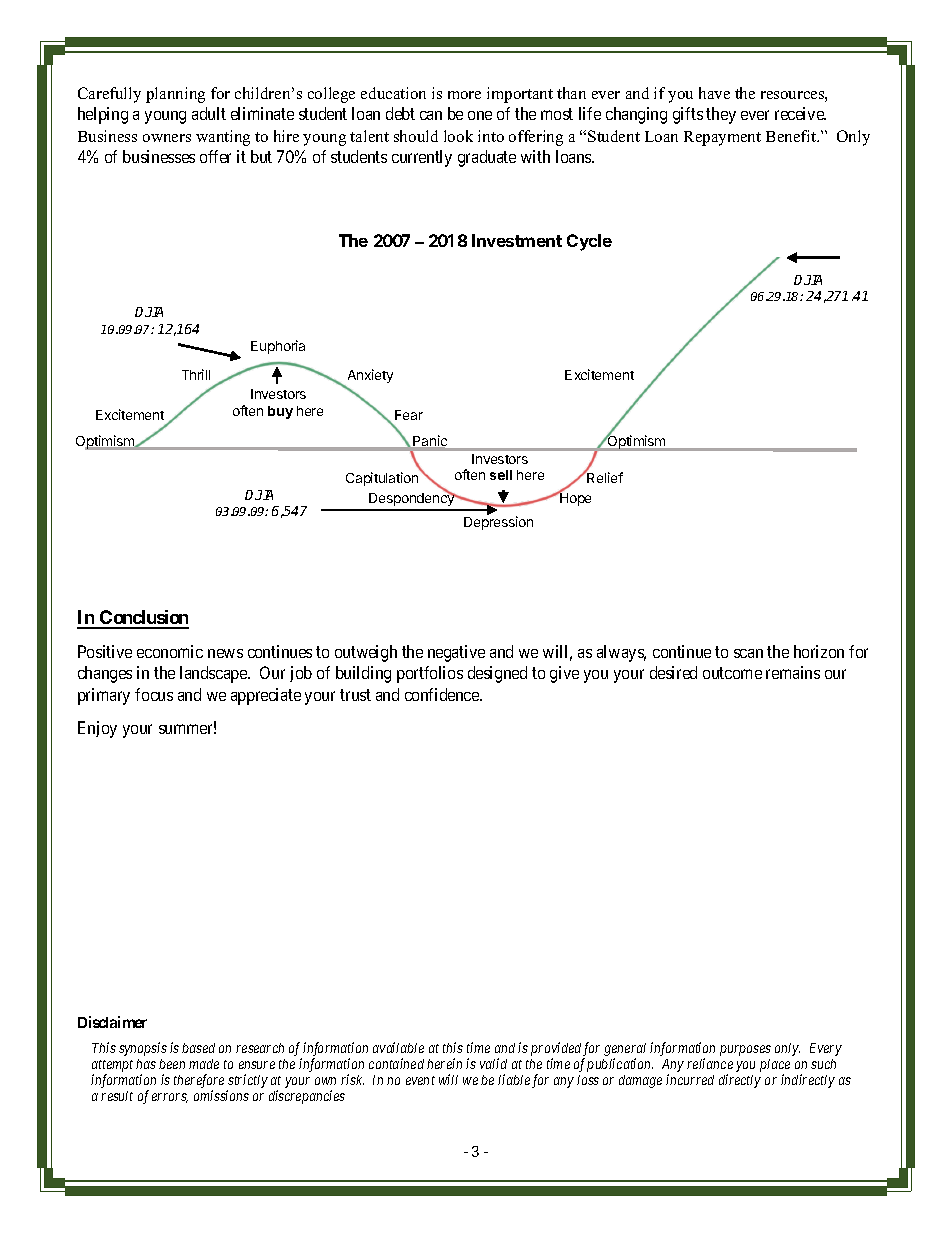 The image size is (952, 1233). What do you see at coordinates (458, 136) in the image?
I see `look` at bounding box center [458, 136].
